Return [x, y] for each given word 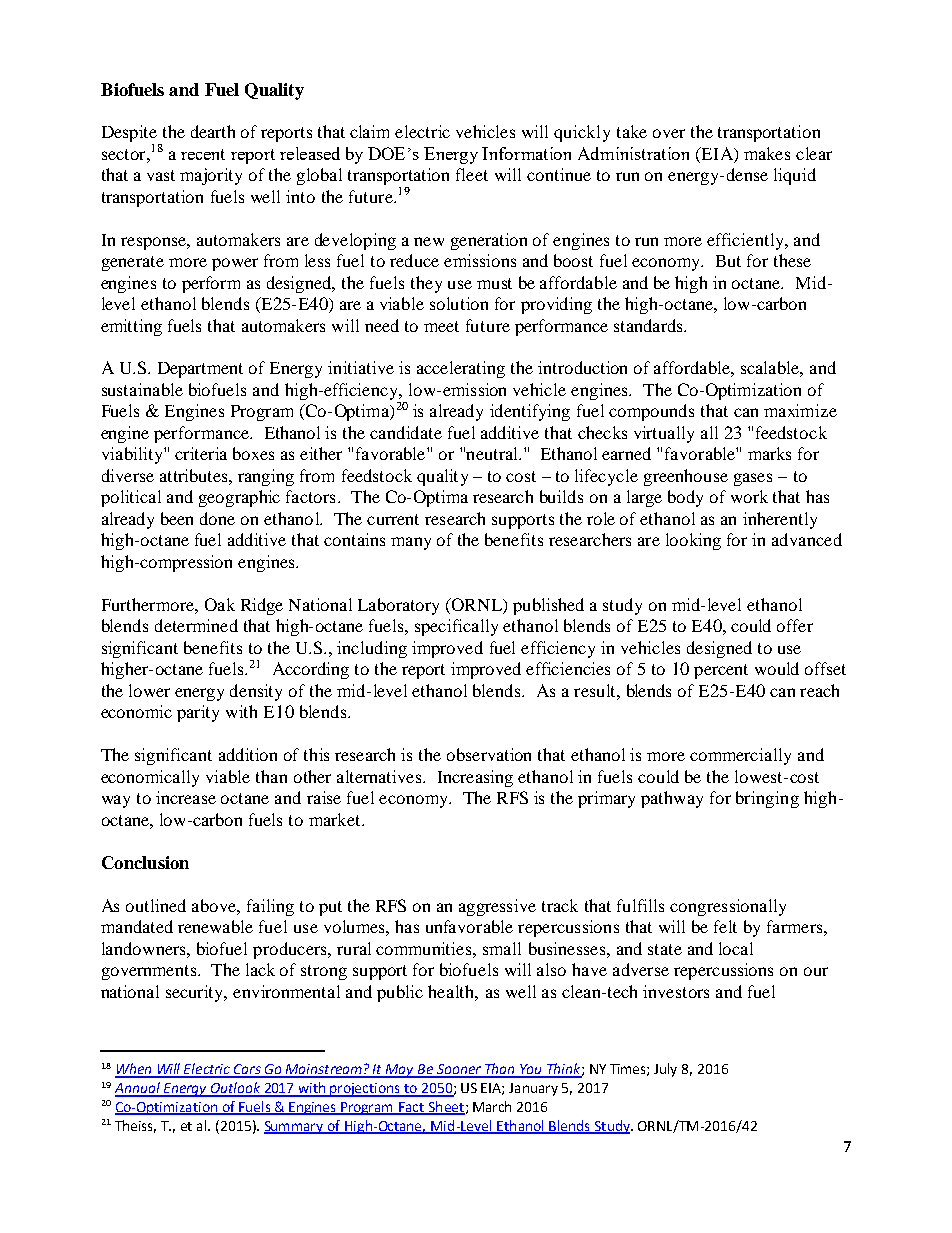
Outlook [235, 1089]
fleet [472, 174]
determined [196, 625]
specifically [456, 627]
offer [795, 625]
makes [767, 153]
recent [203, 154]
